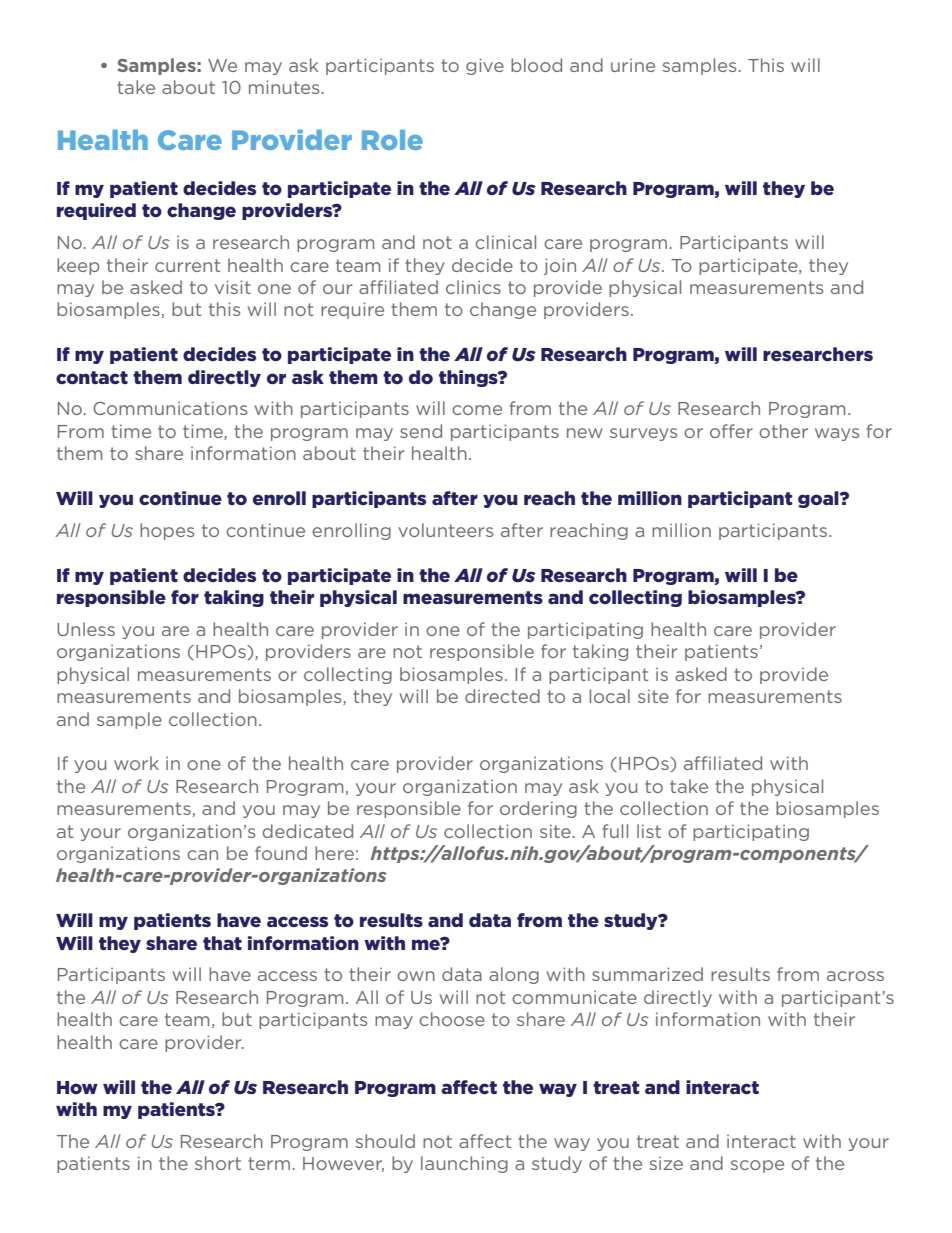  What do you see at coordinates (464, 1164) in the screenshot?
I see `launching` at bounding box center [464, 1164].
